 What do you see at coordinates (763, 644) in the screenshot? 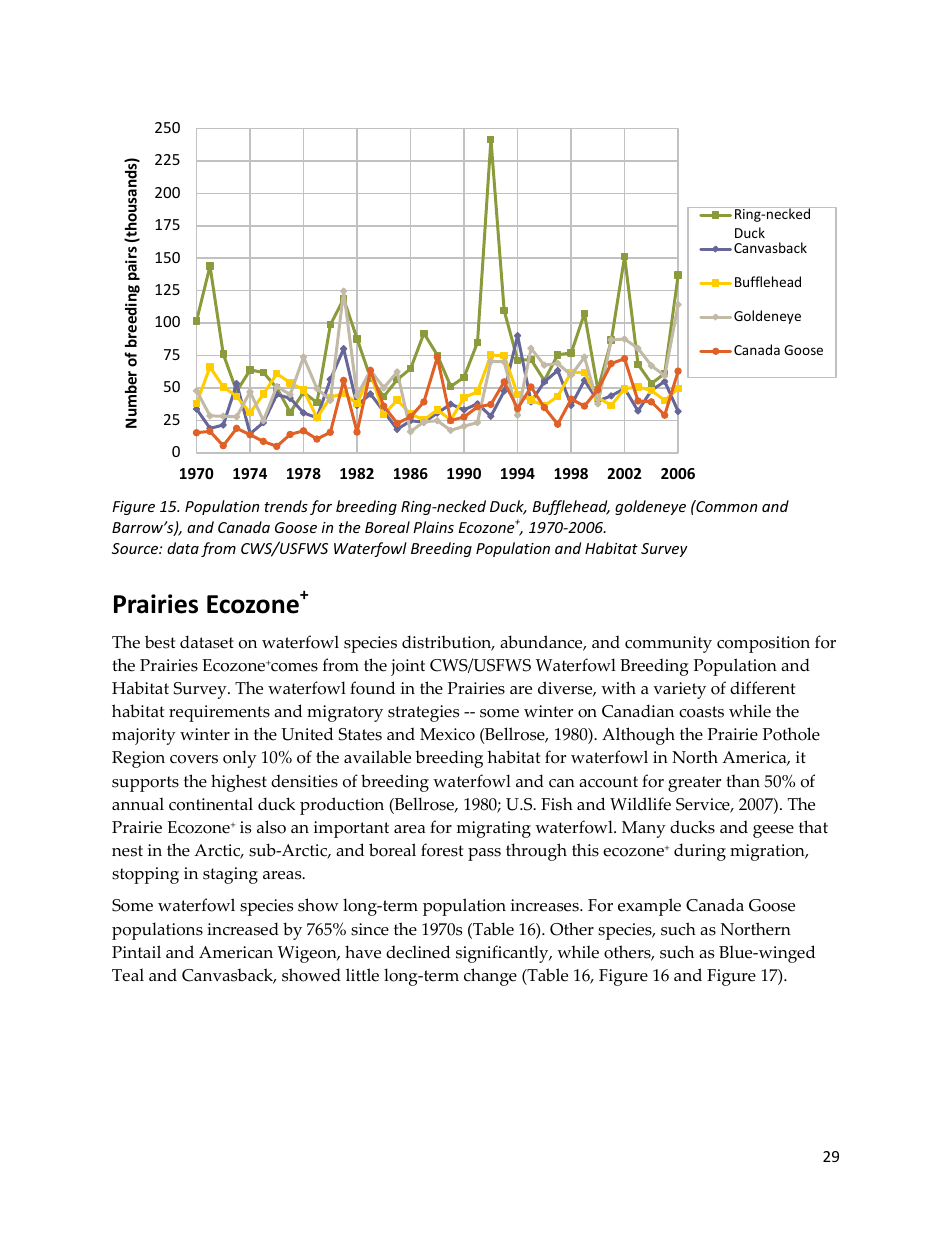
I see `composition` at bounding box center [763, 644].
